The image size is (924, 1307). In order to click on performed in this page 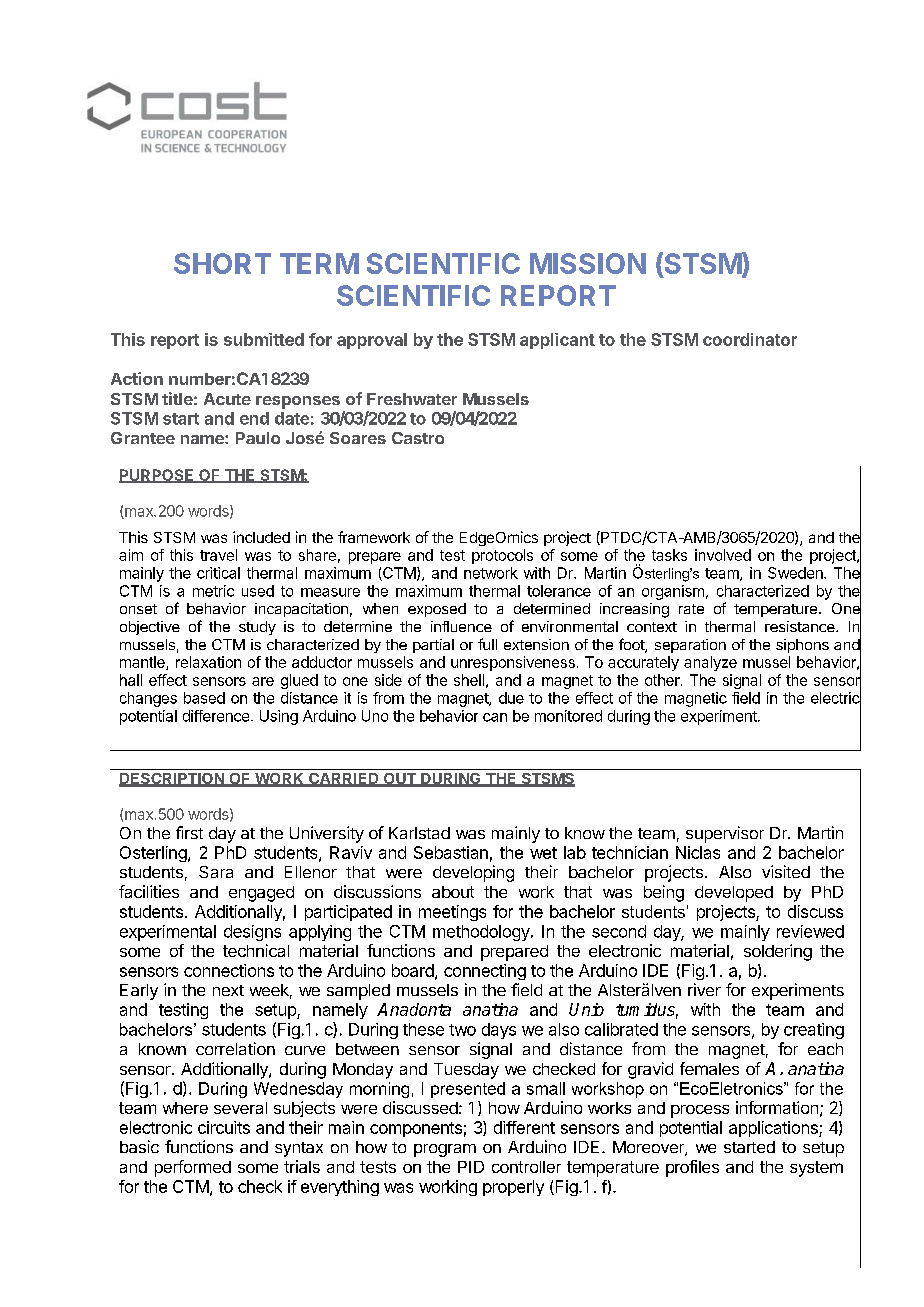, I will do `click(193, 1168)`.
